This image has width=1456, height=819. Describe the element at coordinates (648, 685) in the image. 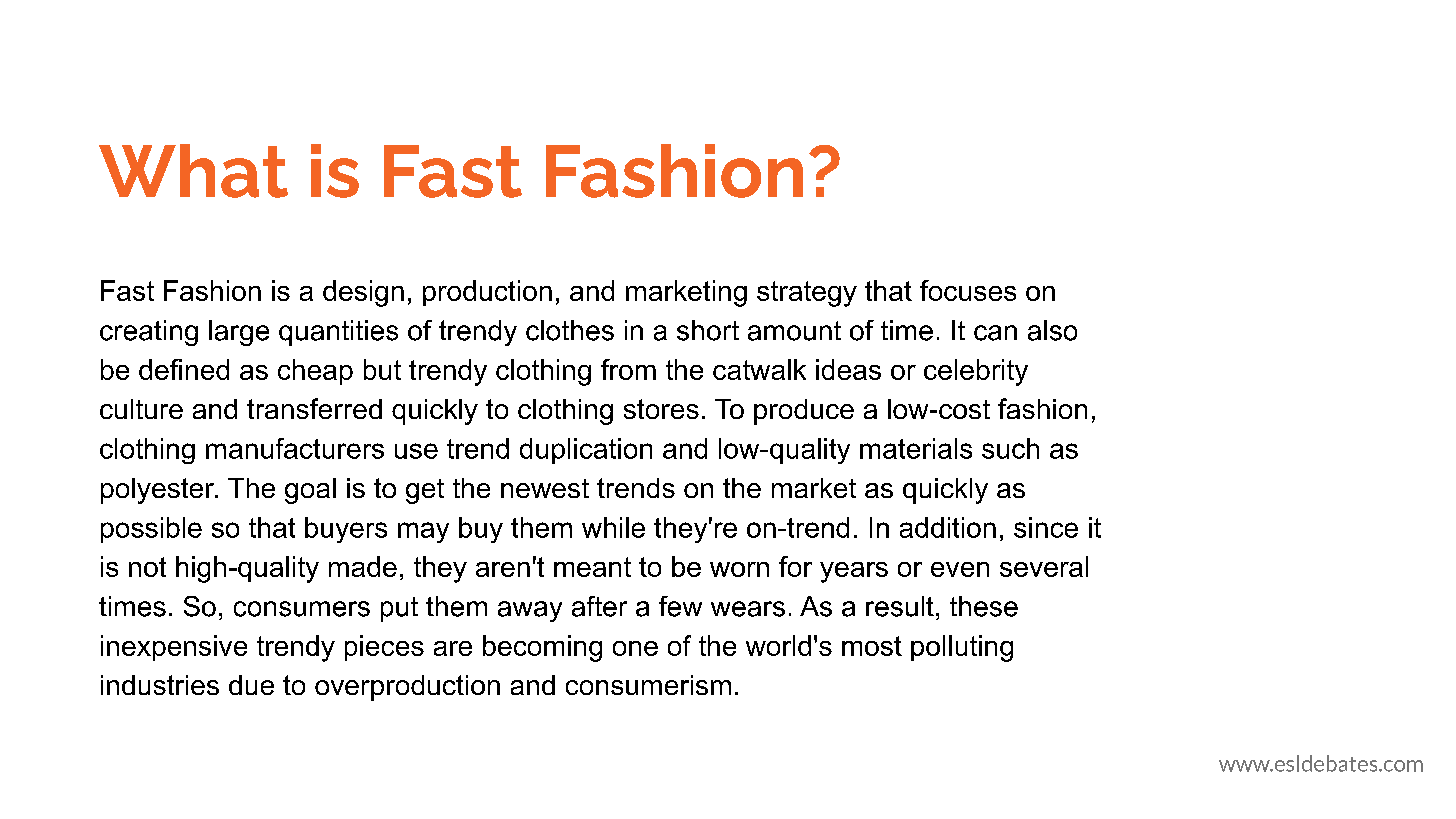

I see `consumerism` at that location.
